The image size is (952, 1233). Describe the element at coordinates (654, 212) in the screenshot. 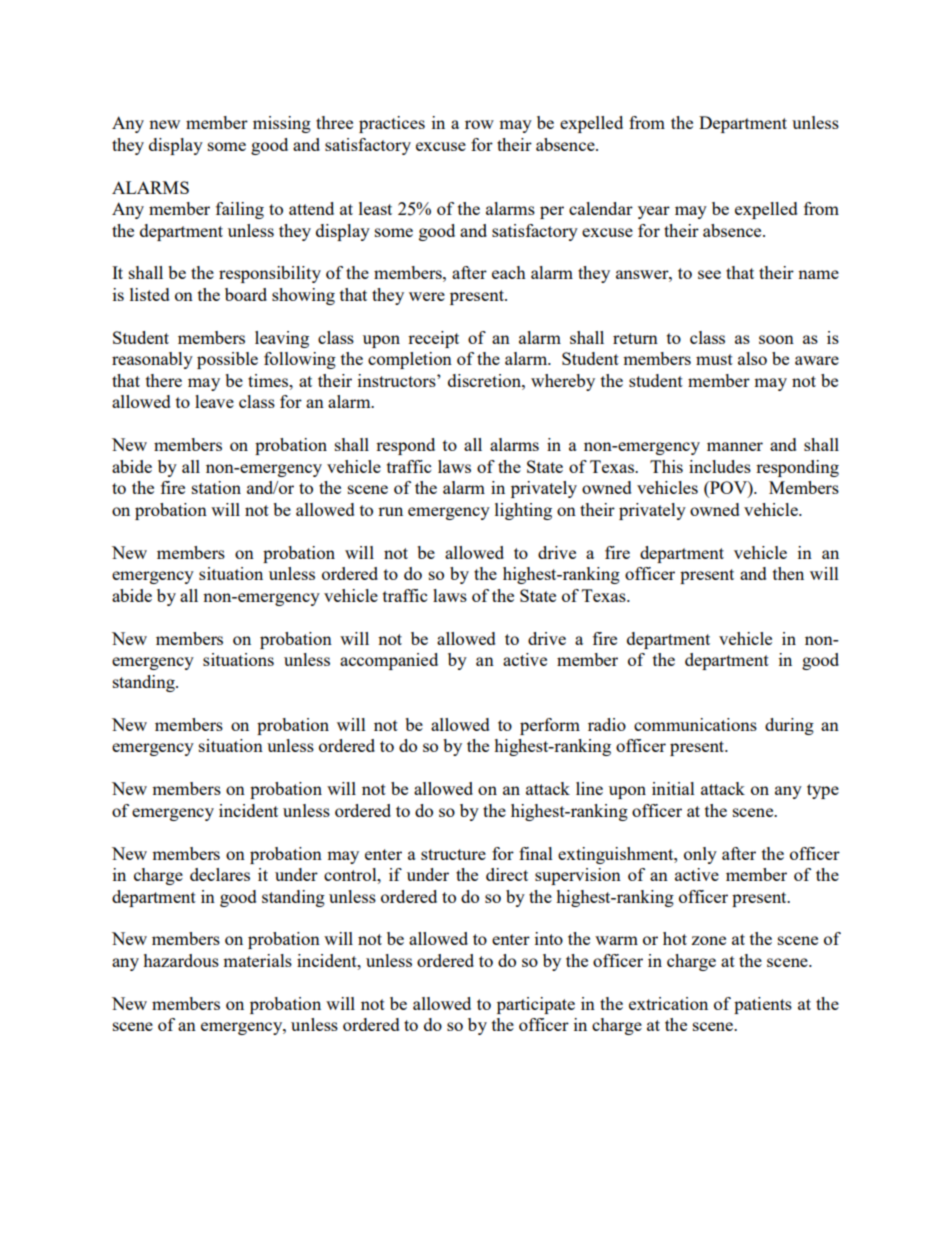

I see `year` at that location.
